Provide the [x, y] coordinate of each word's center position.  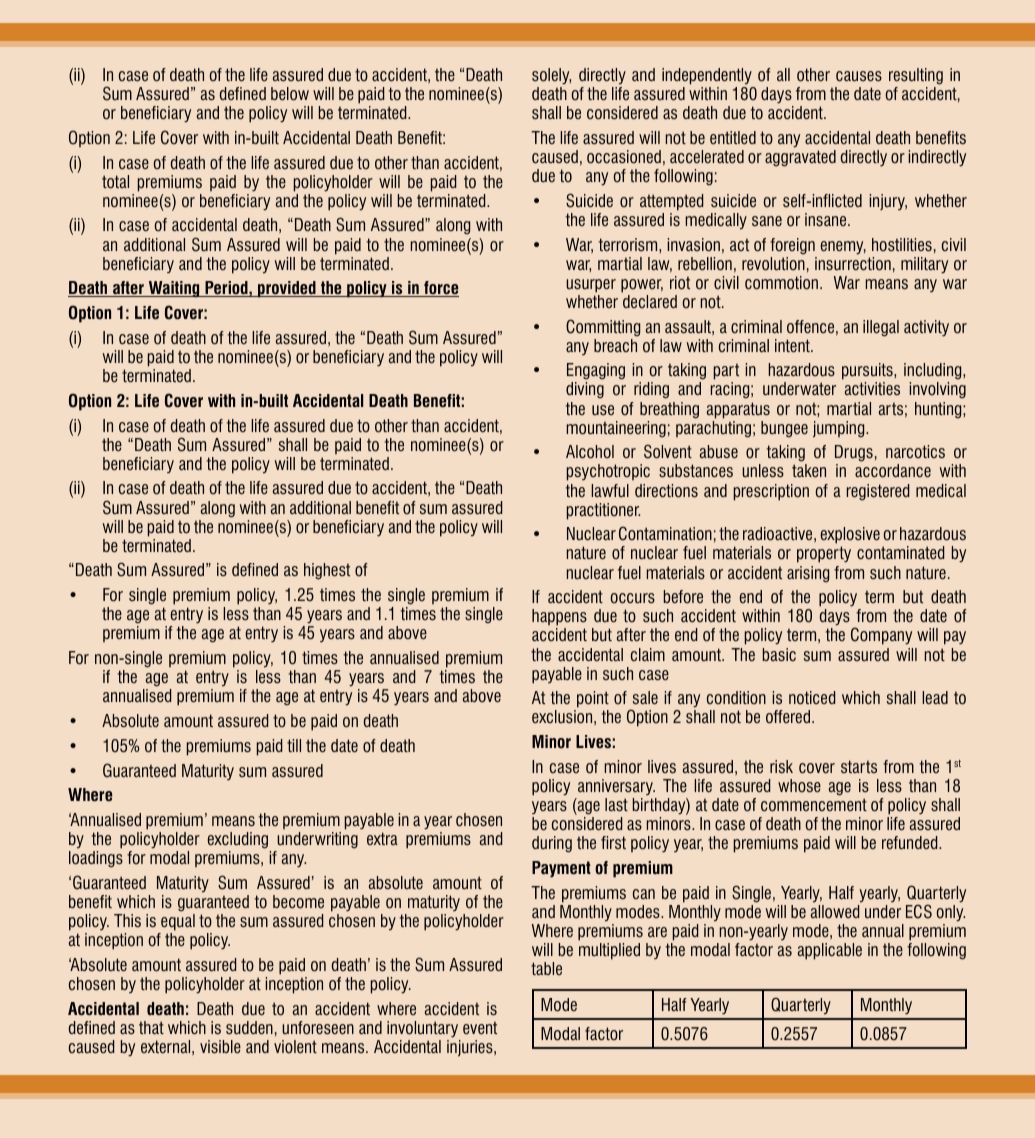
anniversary [616, 787]
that [151, 1027]
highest [327, 571]
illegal [881, 328]
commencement [814, 805]
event [480, 1028]
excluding [237, 840]
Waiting [174, 289]
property [824, 554]
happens [559, 619]
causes [859, 76]
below [290, 94]
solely [551, 76]
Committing [603, 328]
